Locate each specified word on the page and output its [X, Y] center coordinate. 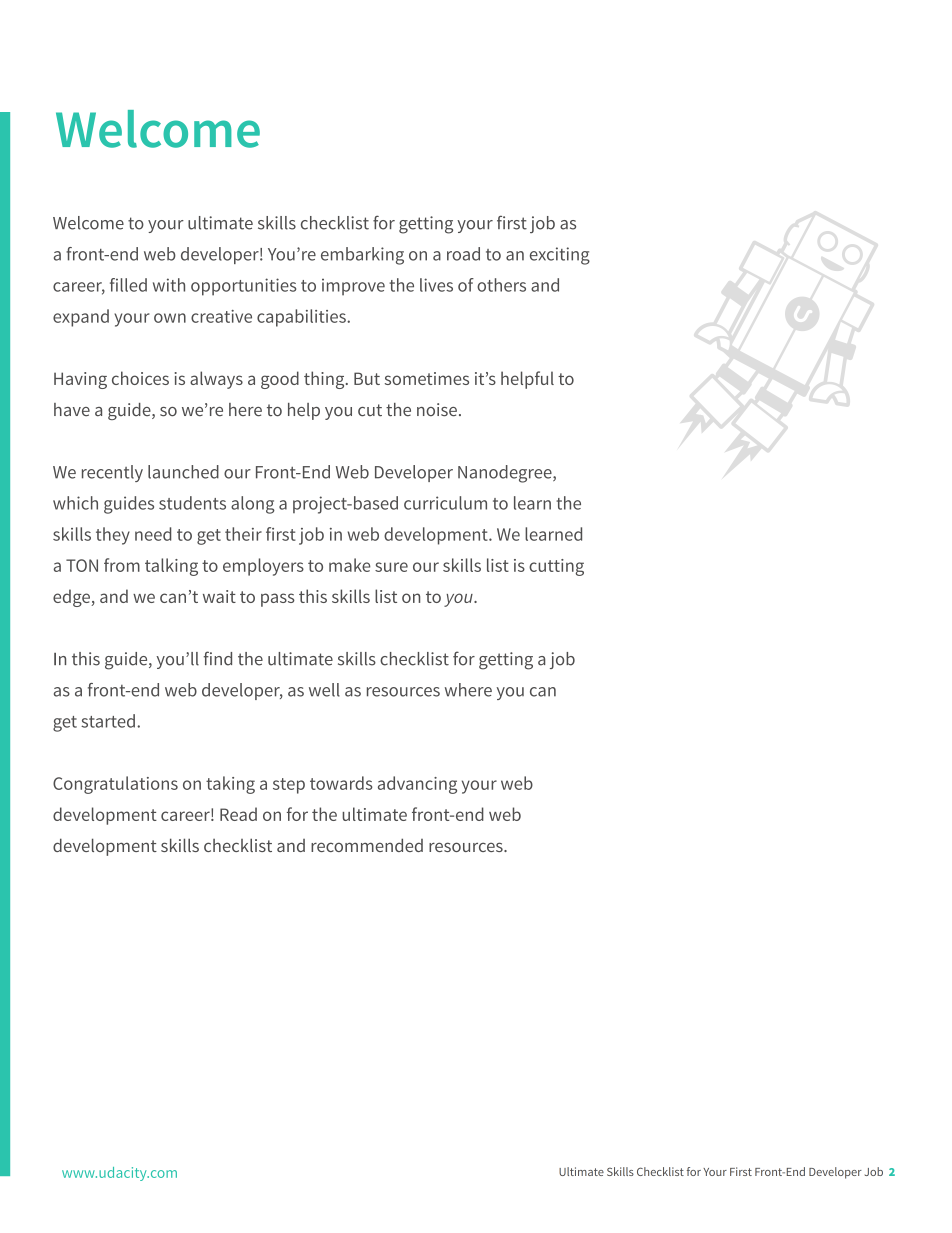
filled [128, 285]
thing [325, 380]
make [350, 565]
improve [353, 287]
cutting [556, 567]
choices [140, 378]
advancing [417, 785]
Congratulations [115, 785]
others [501, 285]
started [108, 721]
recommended [367, 845]
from [122, 565]
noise [437, 410]
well [324, 690]
